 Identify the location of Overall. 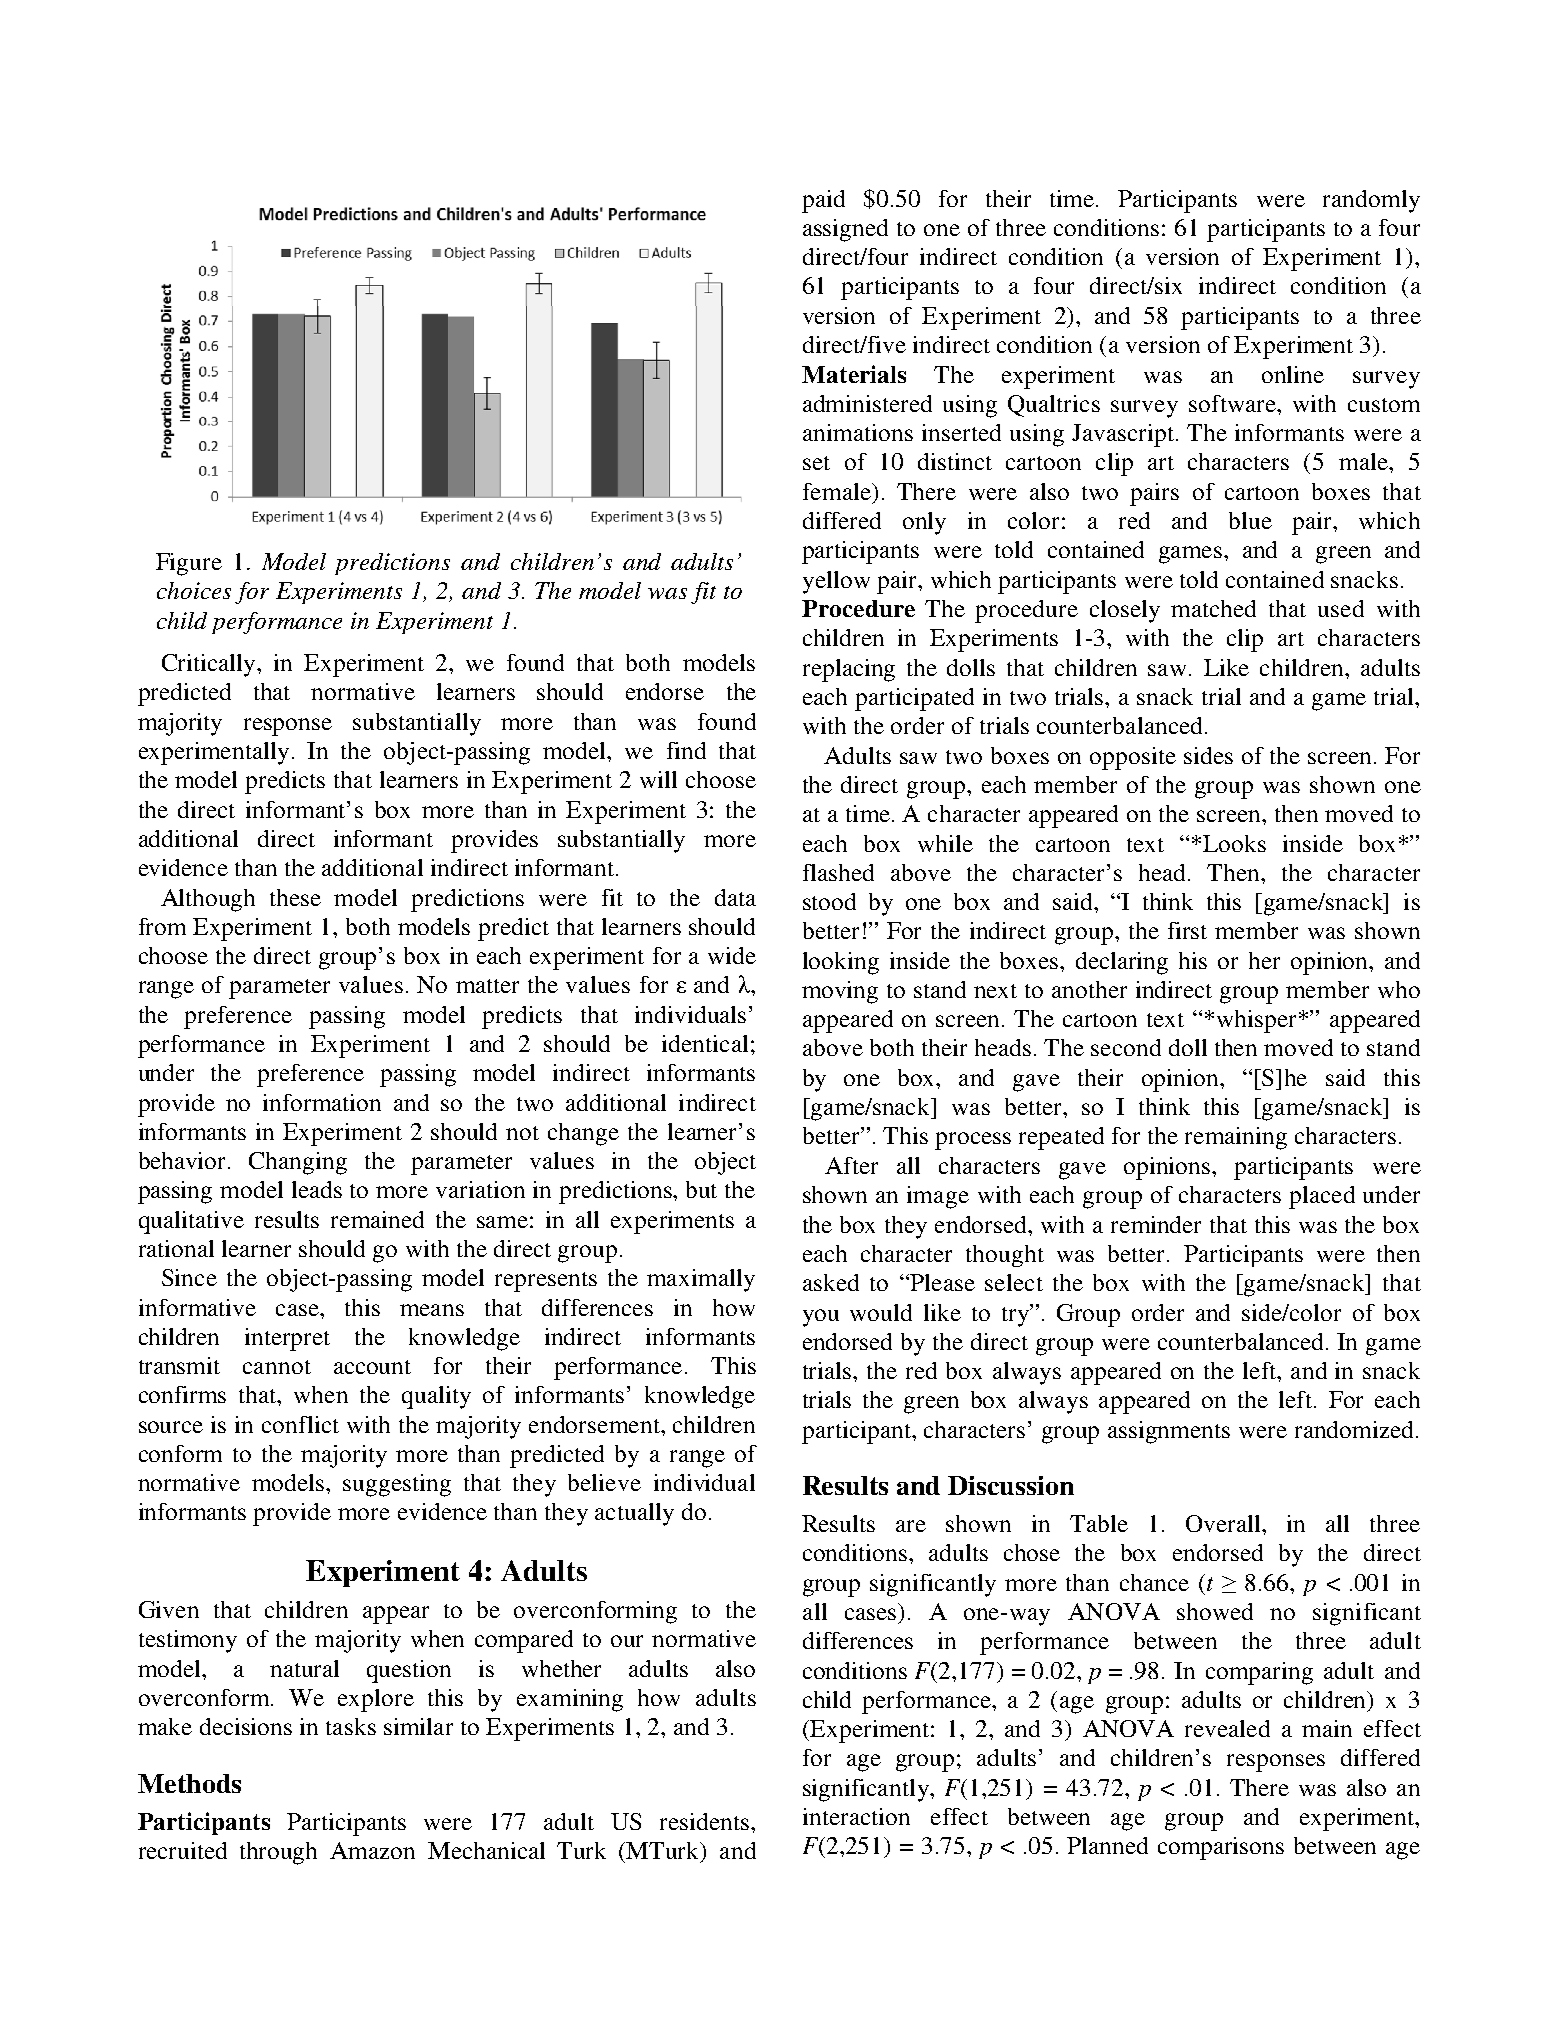
(1224, 1523).
